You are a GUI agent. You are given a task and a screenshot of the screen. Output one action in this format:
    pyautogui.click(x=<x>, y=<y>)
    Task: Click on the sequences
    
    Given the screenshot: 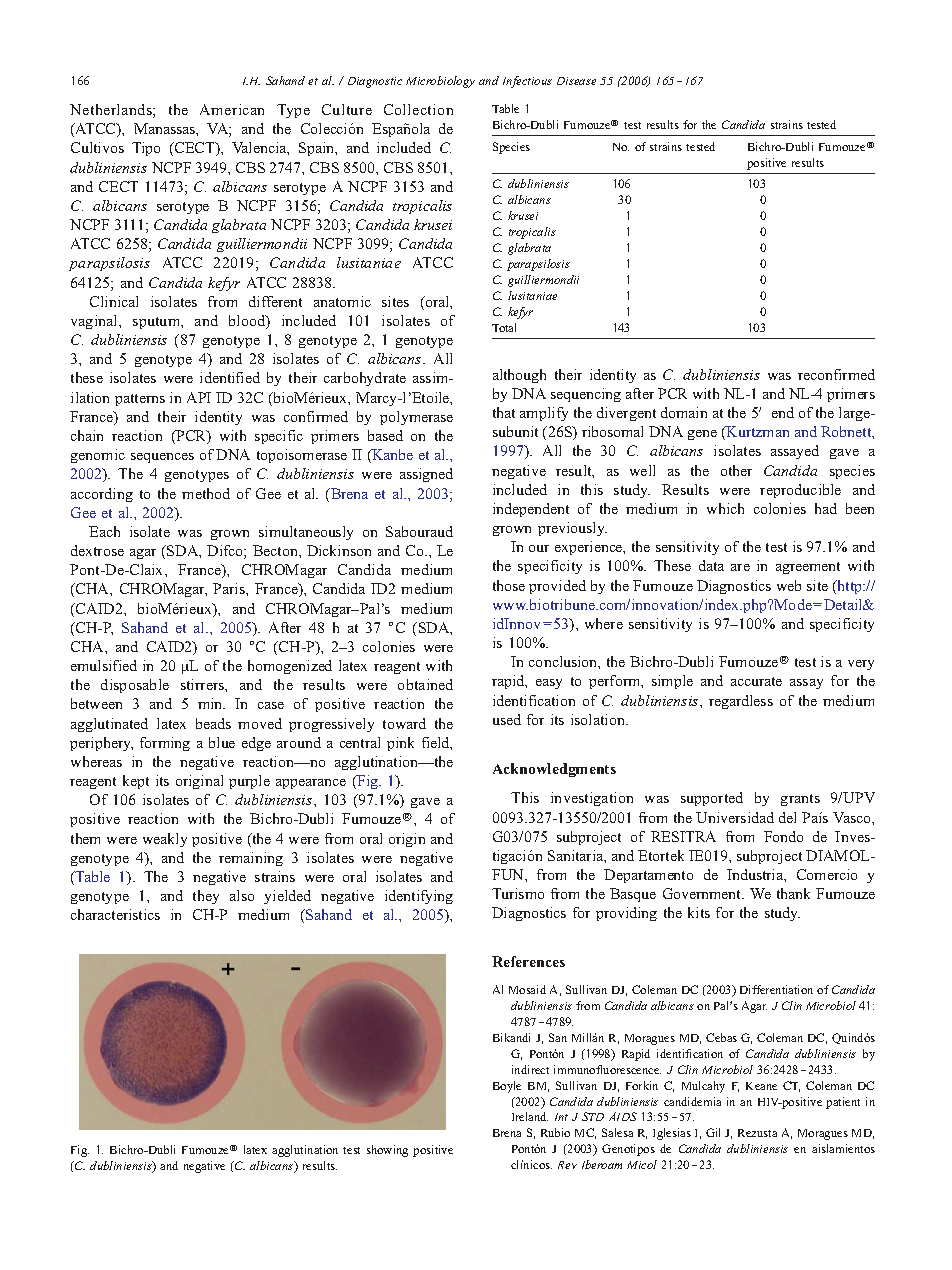 What is the action you would take?
    pyautogui.click(x=162, y=458)
